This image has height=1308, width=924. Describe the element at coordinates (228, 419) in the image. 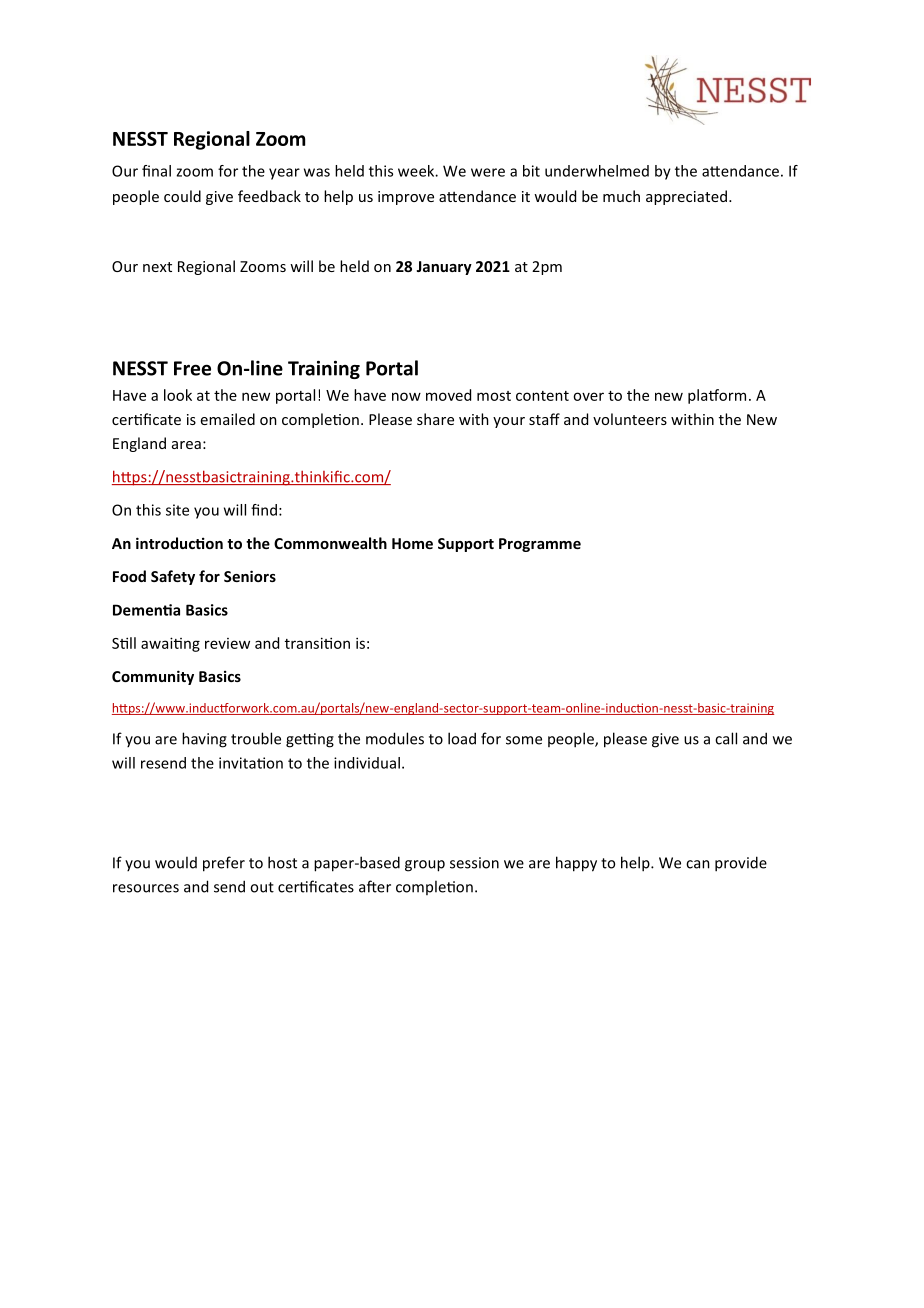

I see `emailed` at that location.
